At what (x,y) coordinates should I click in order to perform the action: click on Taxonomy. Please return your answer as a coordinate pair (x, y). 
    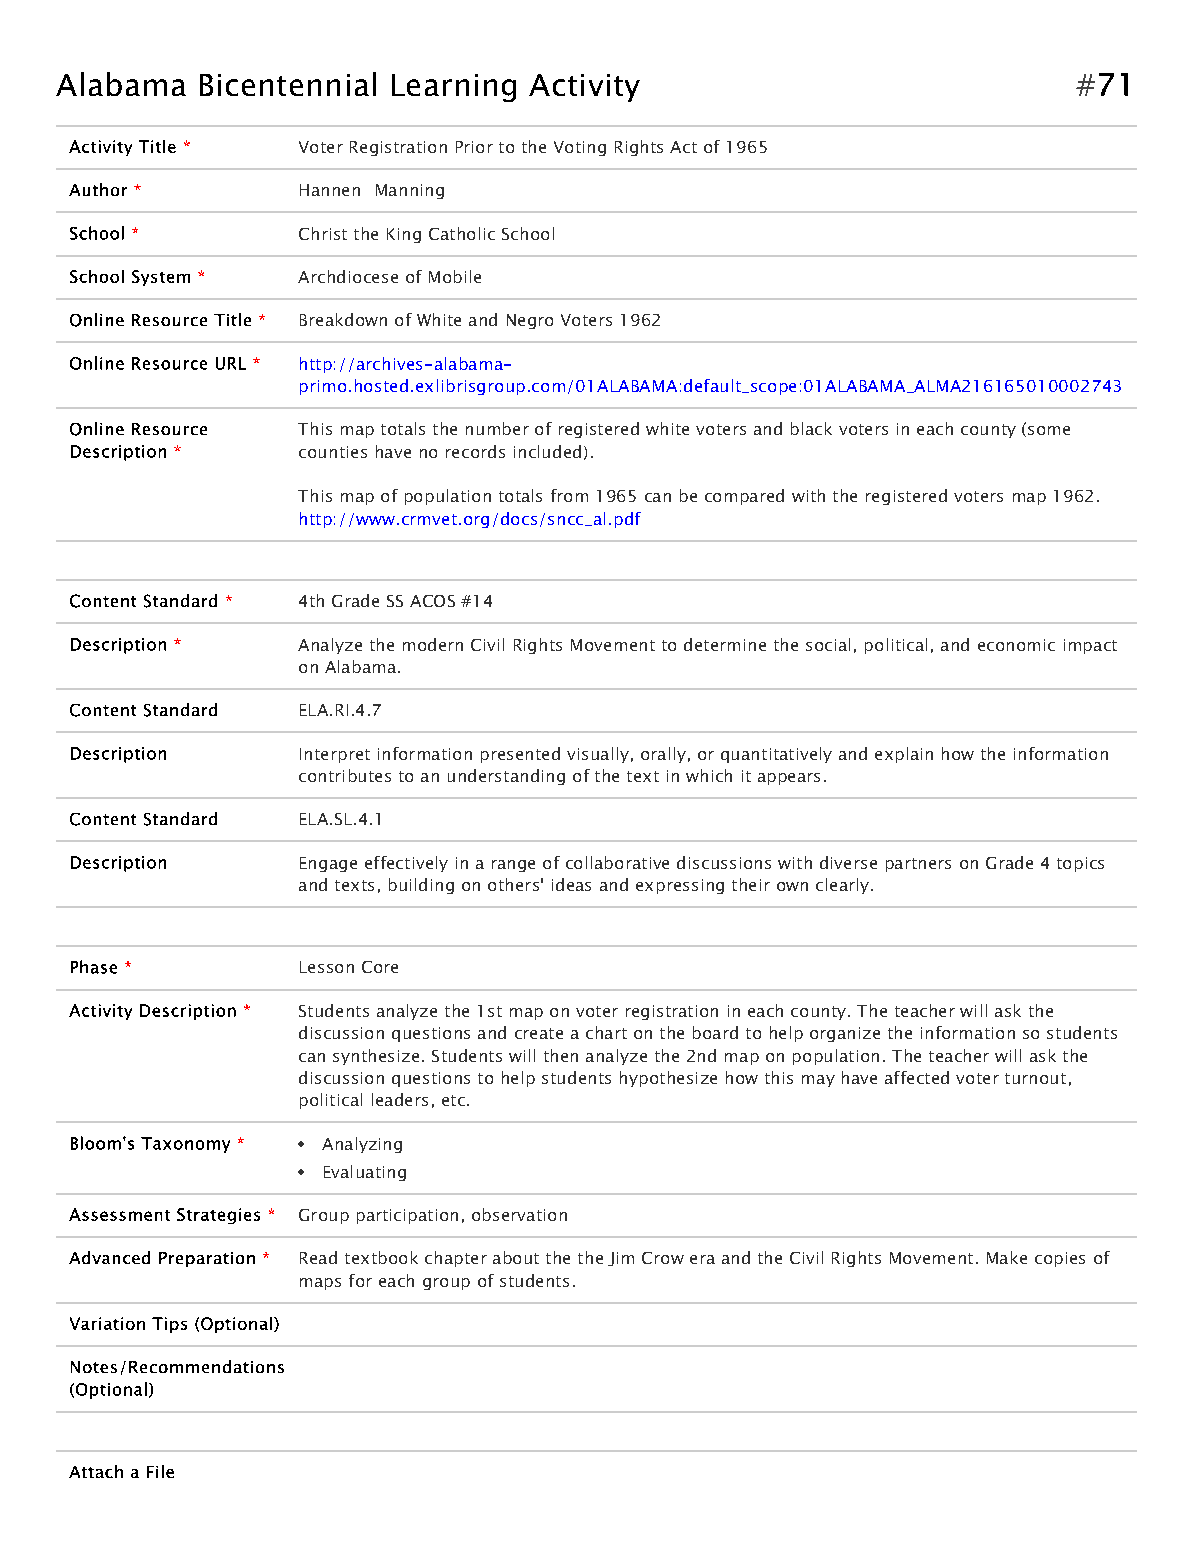
    Looking at the image, I should click on (185, 1145).
